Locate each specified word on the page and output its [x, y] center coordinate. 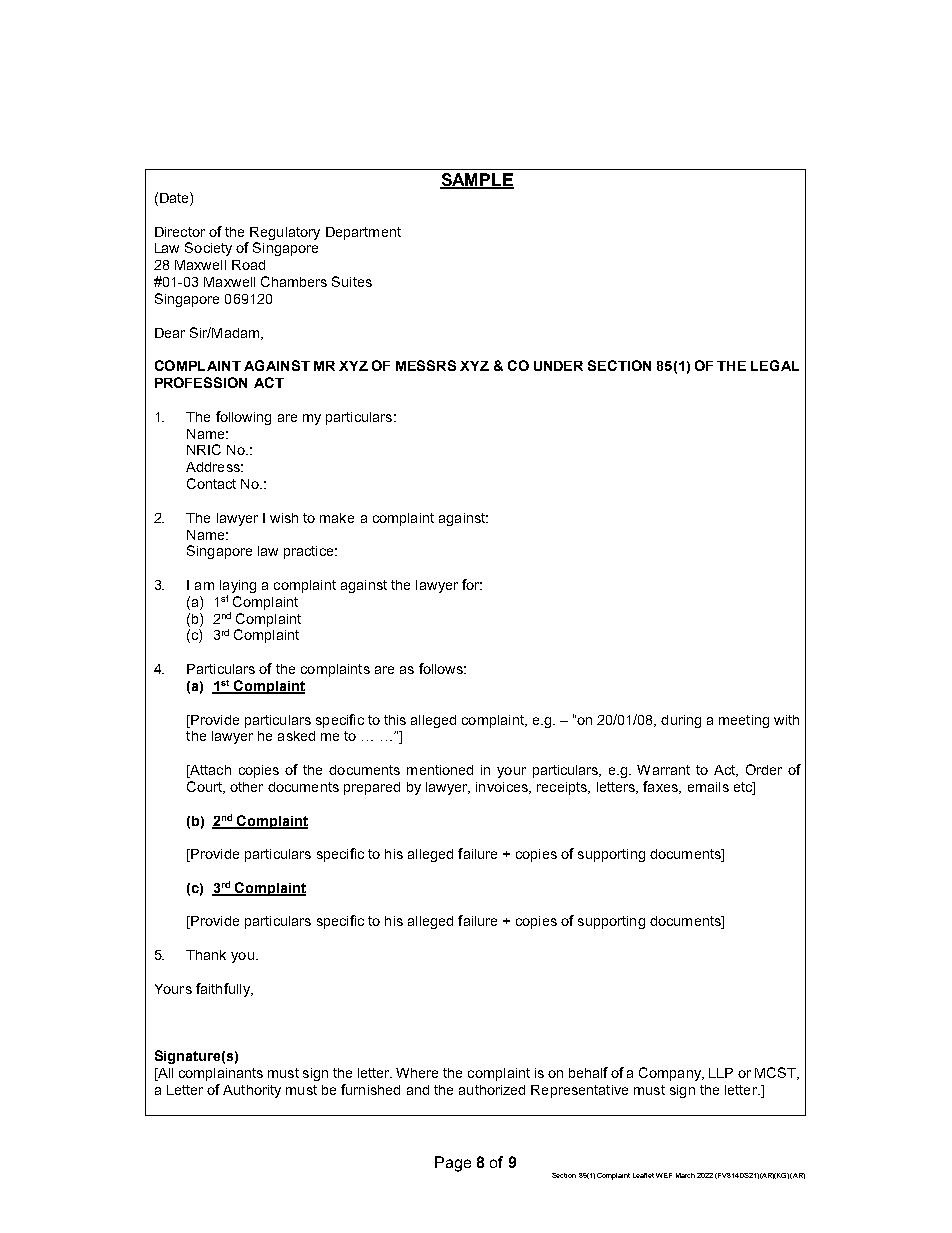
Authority [252, 1091]
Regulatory [285, 233]
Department [363, 233]
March [685, 1175]
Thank [206, 955]
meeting [744, 721]
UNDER [558, 366]
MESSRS [426, 365]
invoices [503, 788]
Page [453, 1164]
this [395, 720]
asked [296, 736]
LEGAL [775, 365]
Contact [211, 483]
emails [708, 787]
